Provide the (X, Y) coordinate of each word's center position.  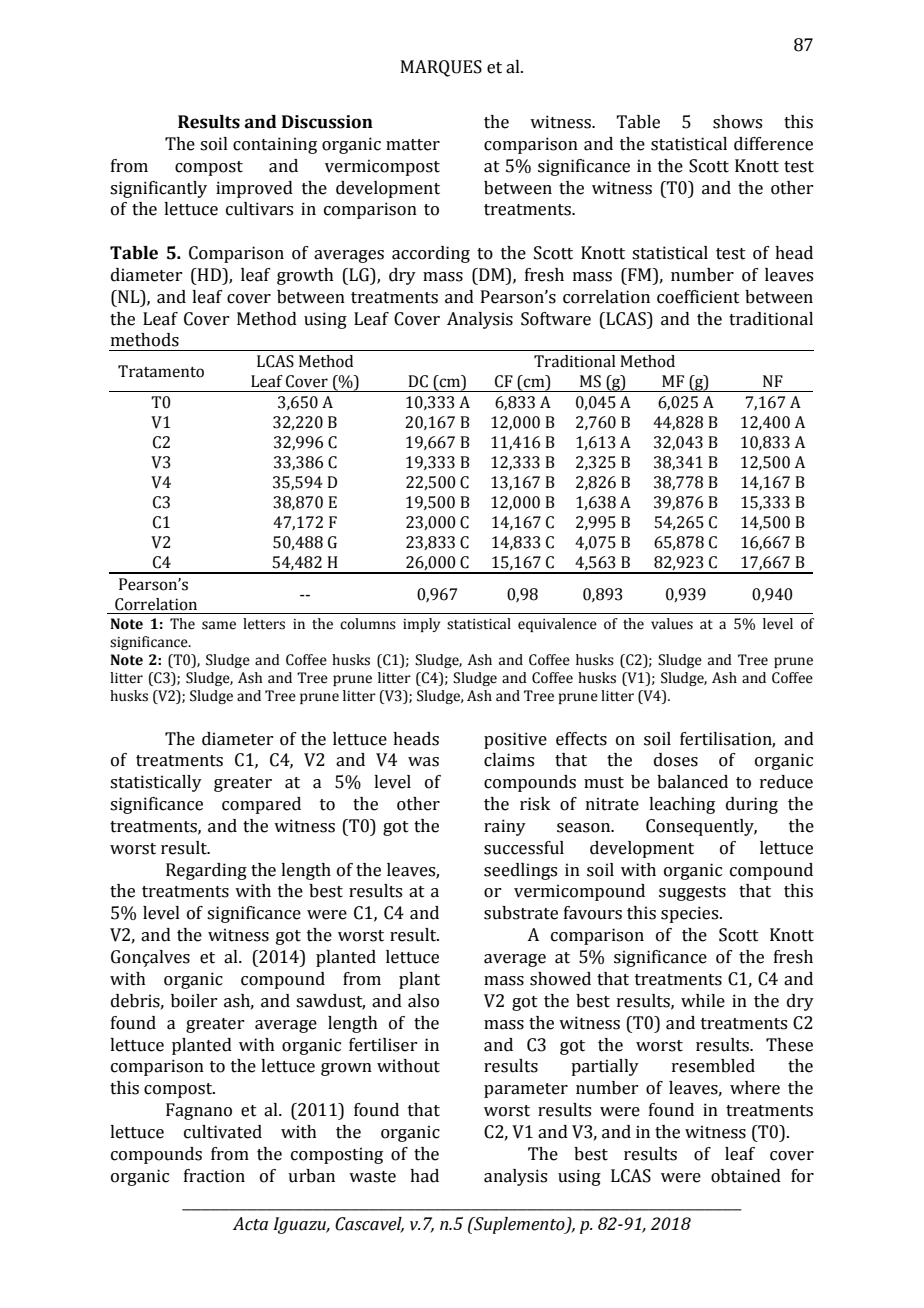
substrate (521, 913)
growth (305, 276)
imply (421, 625)
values (672, 624)
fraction (214, 1176)
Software (556, 319)
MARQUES (441, 68)
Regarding (206, 871)
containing (275, 145)
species (691, 914)
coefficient (698, 297)
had (424, 1176)
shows (737, 122)
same (219, 625)
